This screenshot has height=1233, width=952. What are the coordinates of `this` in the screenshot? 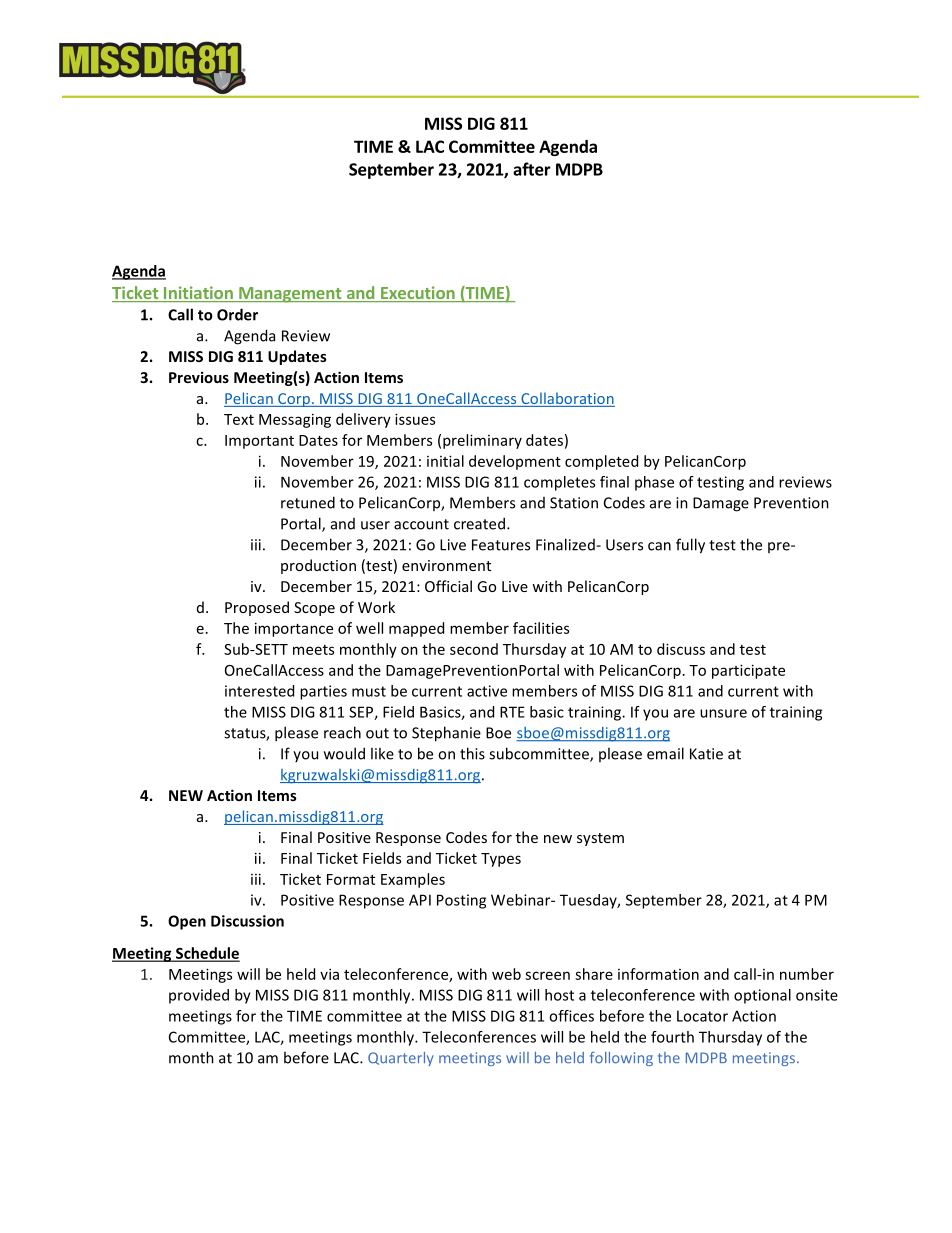 It's located at (472, 753).
